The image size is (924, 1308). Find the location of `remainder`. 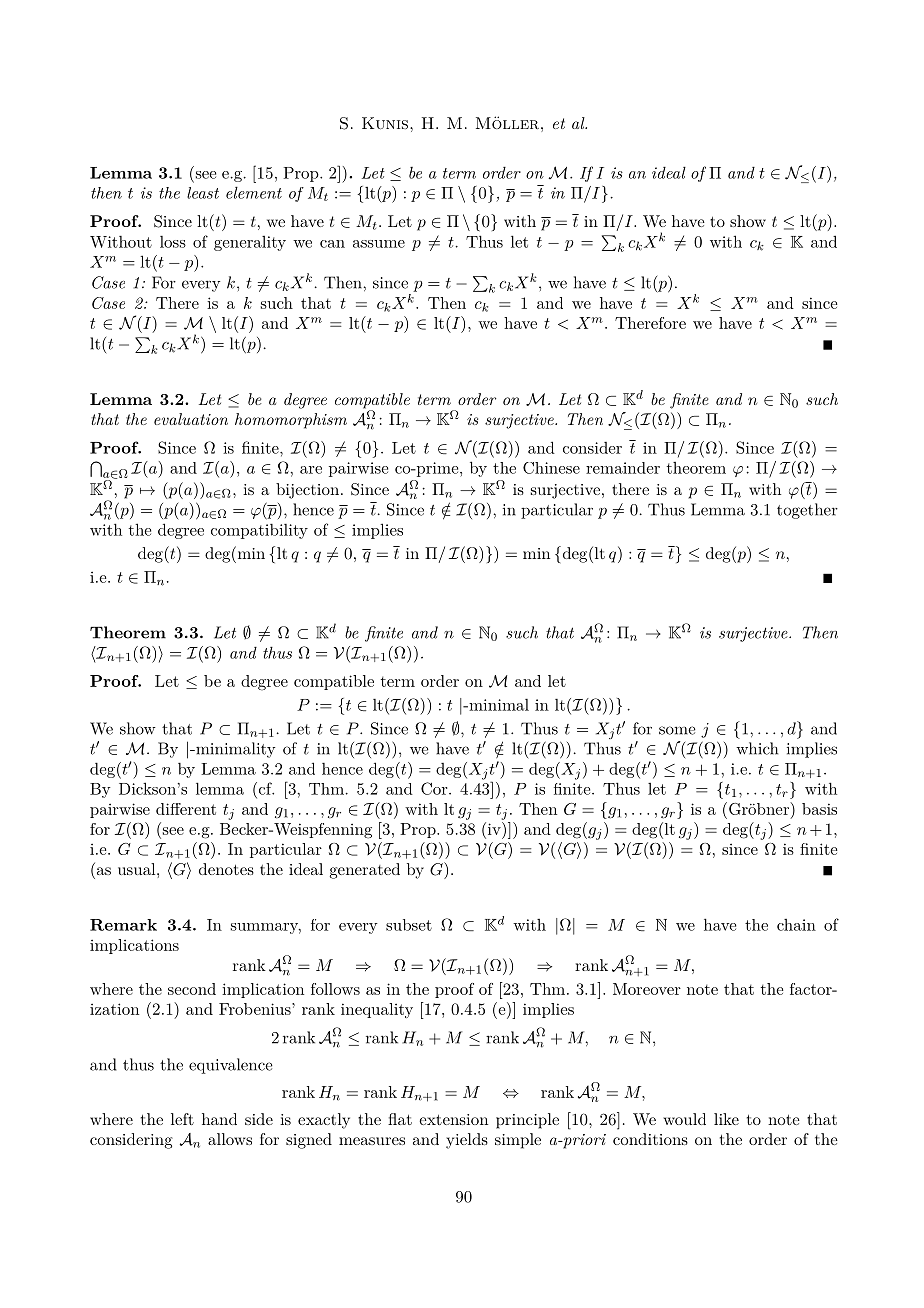

remainder is located at coordinates (623, 468).
